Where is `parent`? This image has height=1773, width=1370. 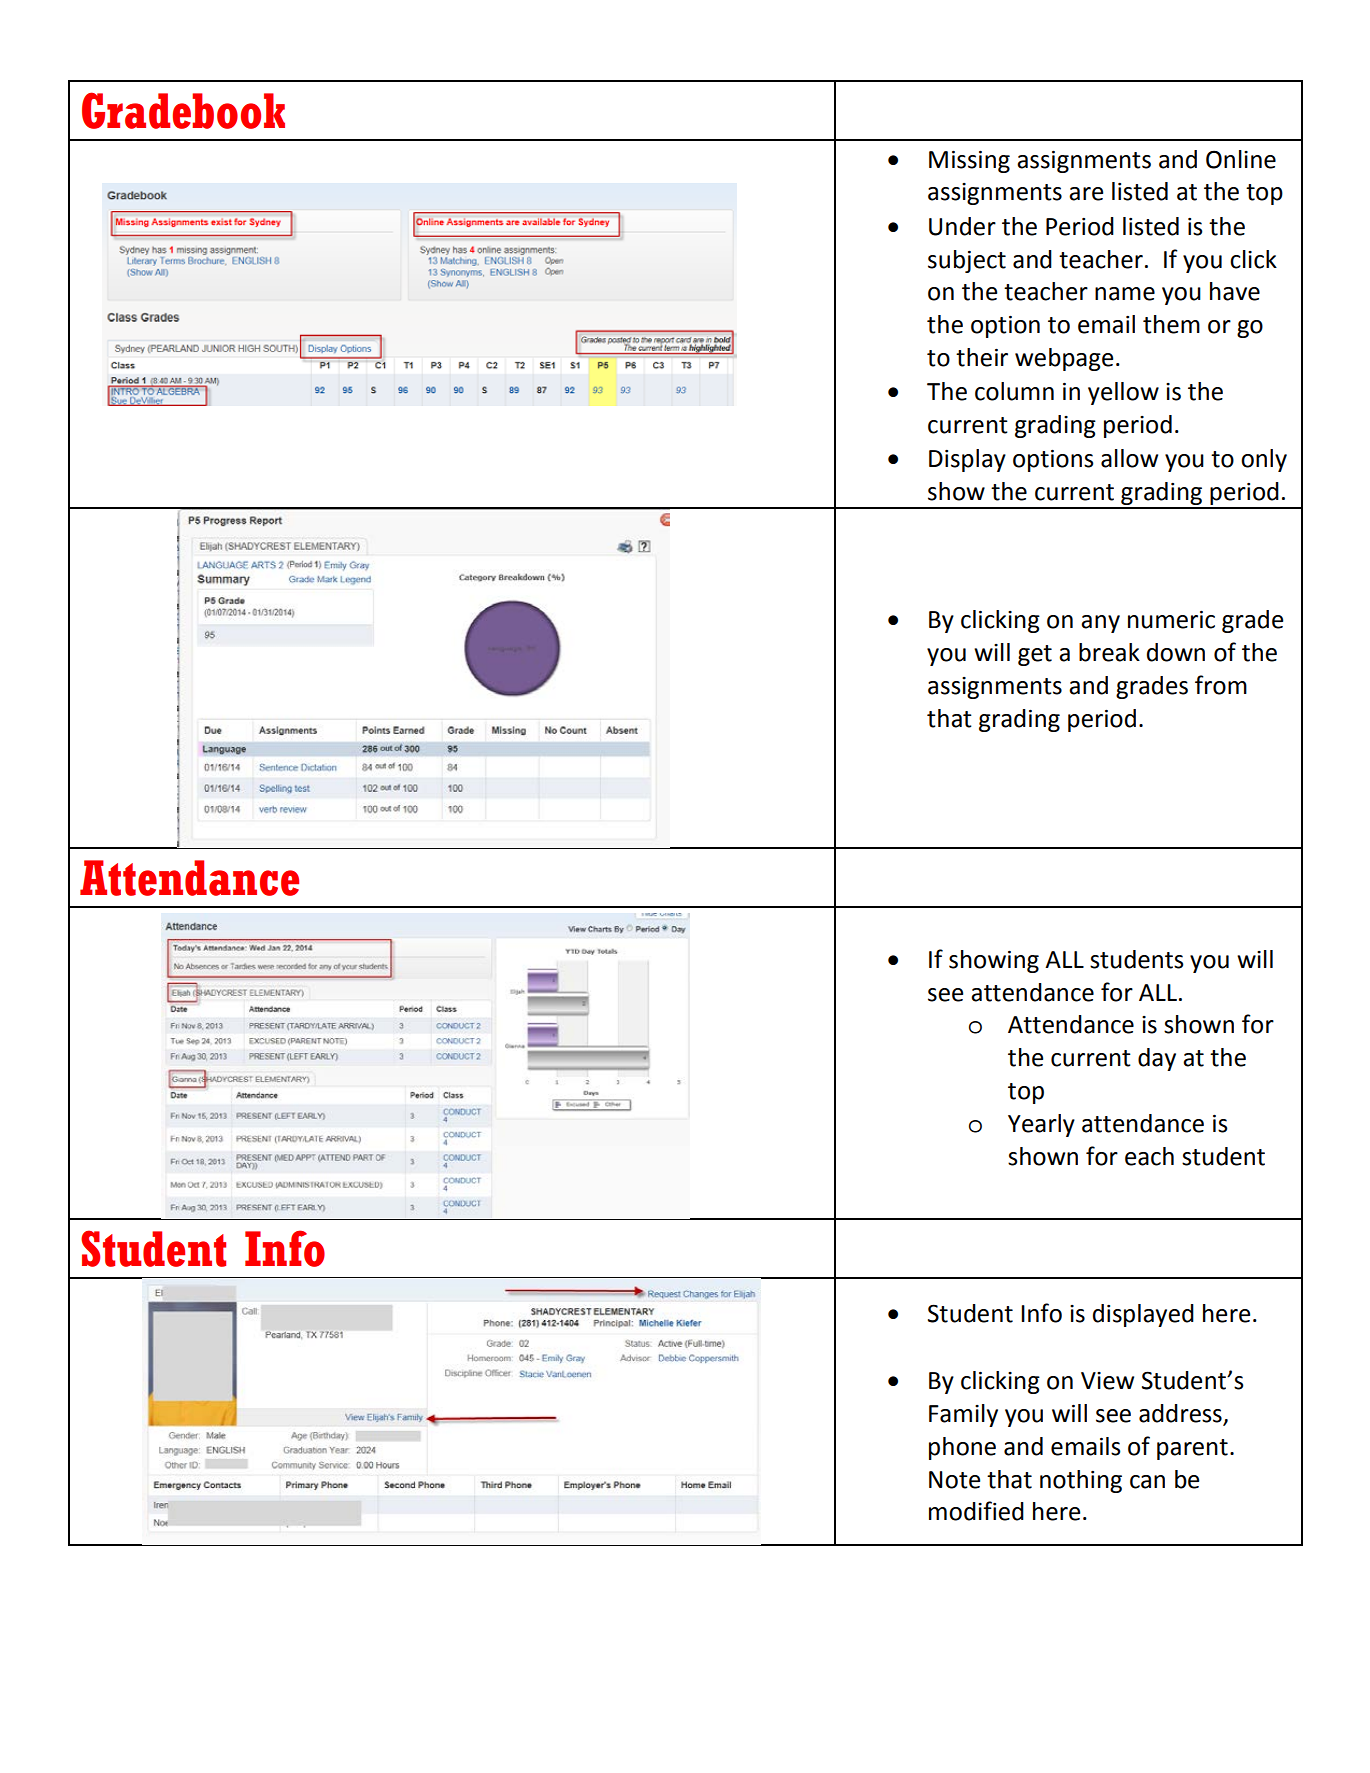 parent is located at coordinates (1192, 1449).
